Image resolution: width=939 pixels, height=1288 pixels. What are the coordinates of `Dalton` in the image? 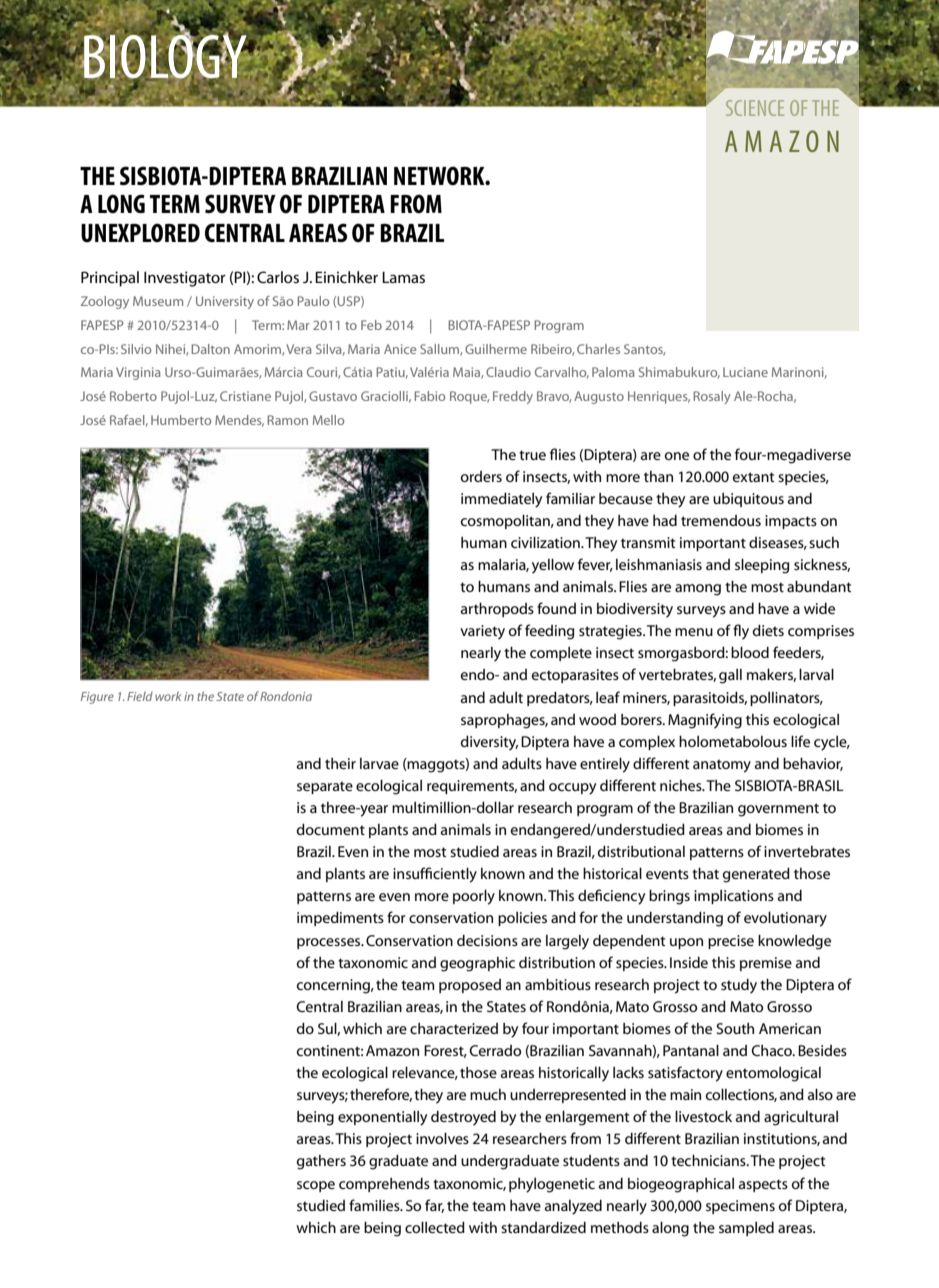 It's located at (210, 349).
